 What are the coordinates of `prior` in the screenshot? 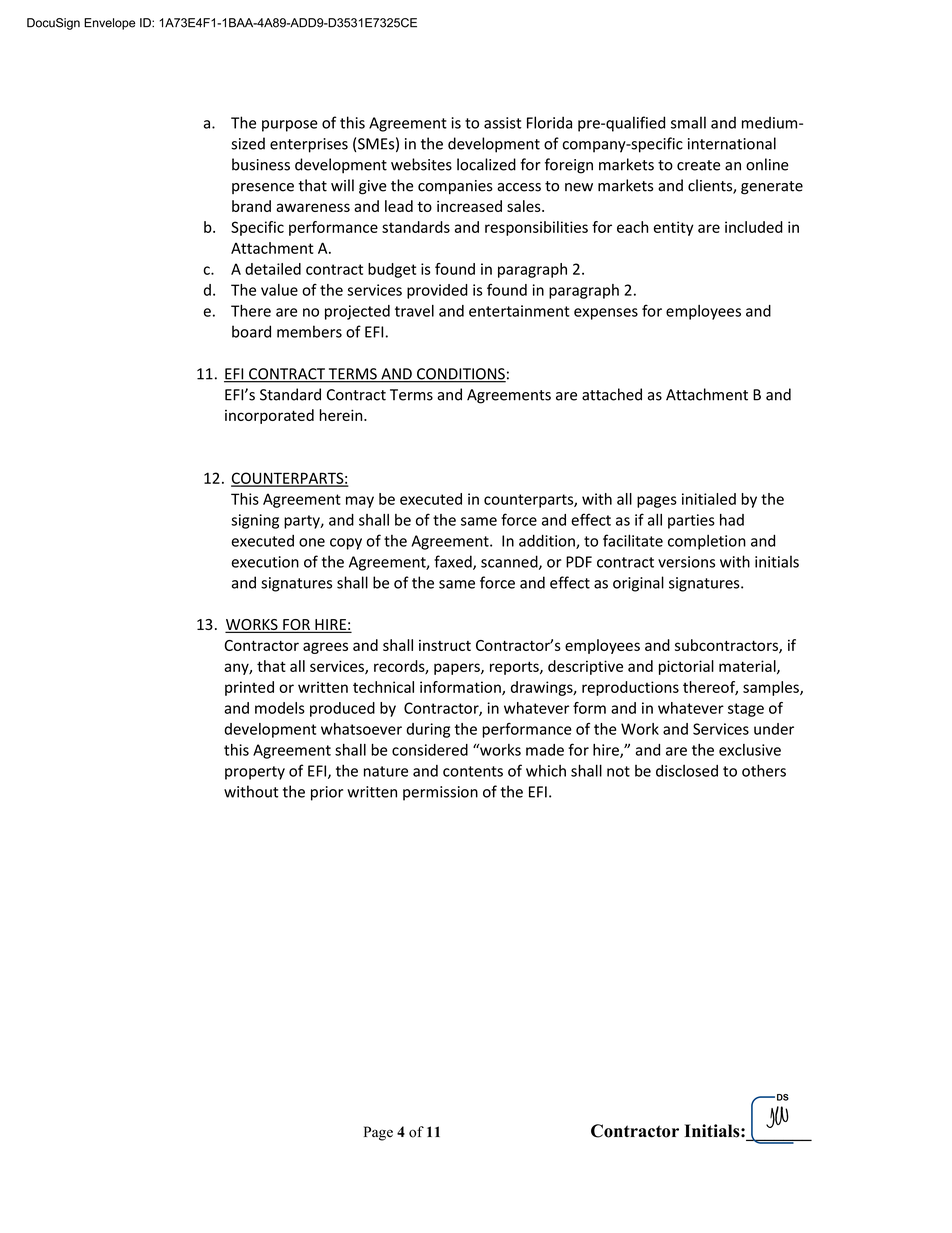 It's located at (327, 793).
